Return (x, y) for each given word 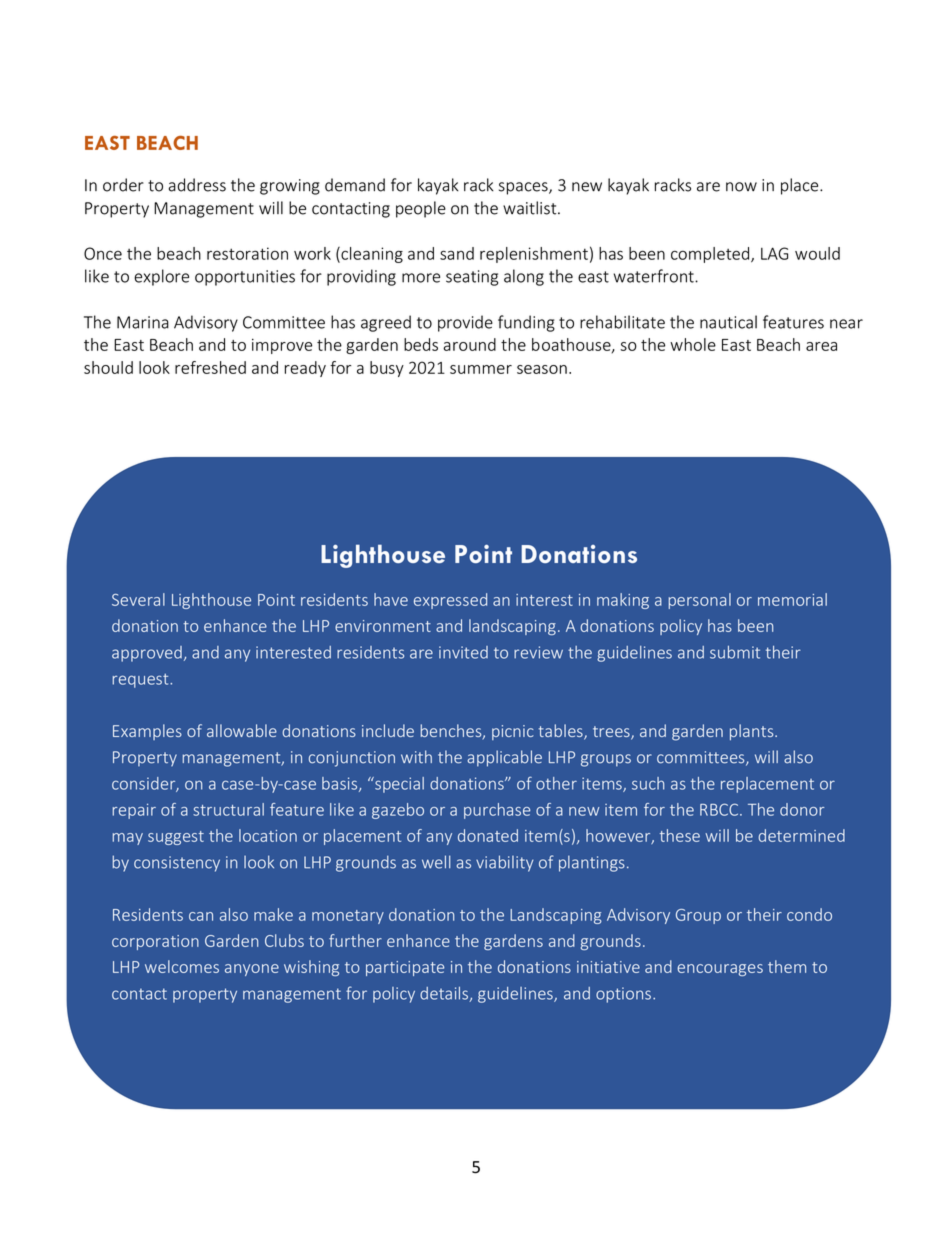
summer (481, 369)
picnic (513, 732)
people (421, 209)
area (821, 346)
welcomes (182, 966)
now (741, 187)
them (787, 966)
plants (753, 732)
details (445, 994)
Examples (147, 732)
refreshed (210, 367)
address (197, 185)
